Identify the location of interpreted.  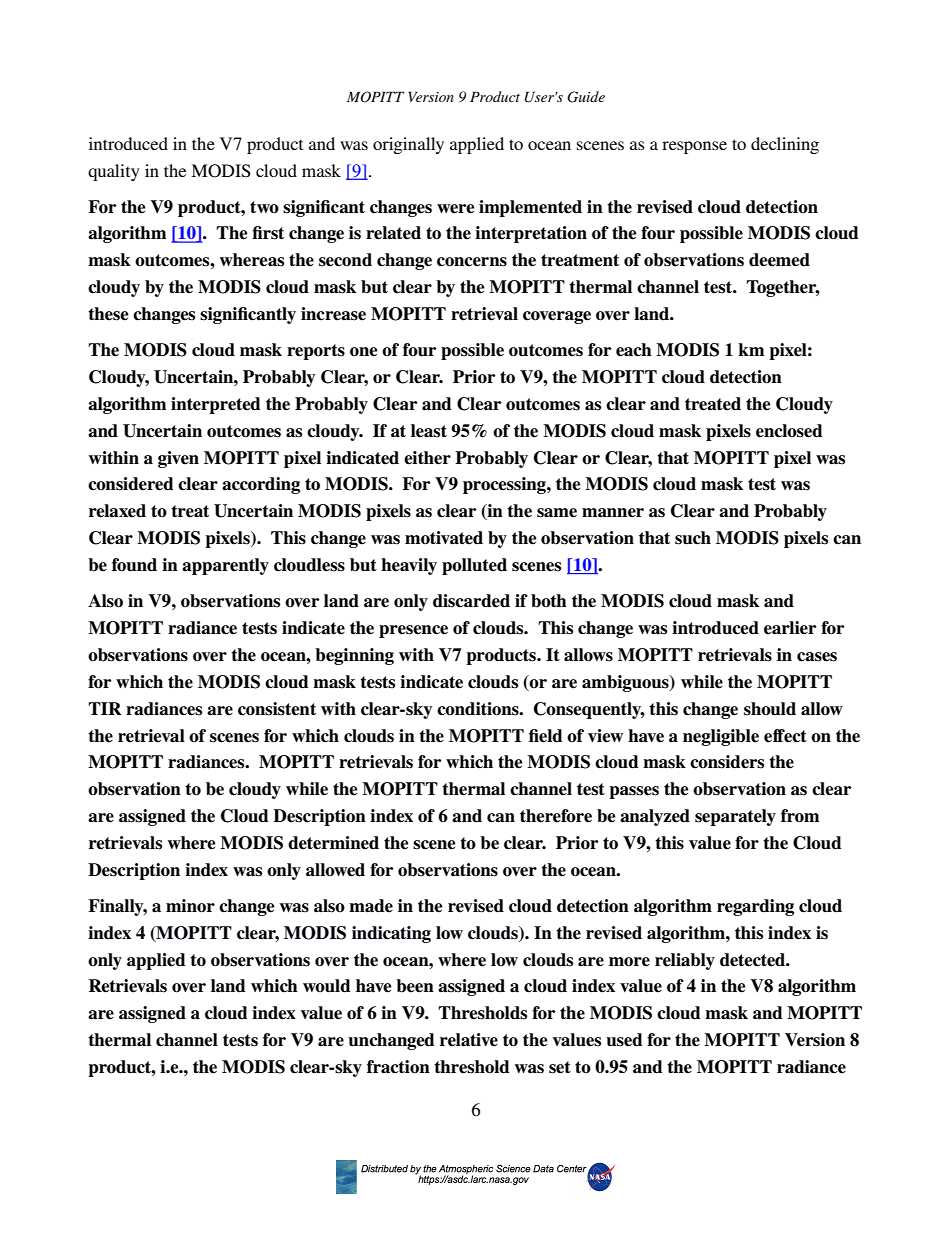
(215, 405).
